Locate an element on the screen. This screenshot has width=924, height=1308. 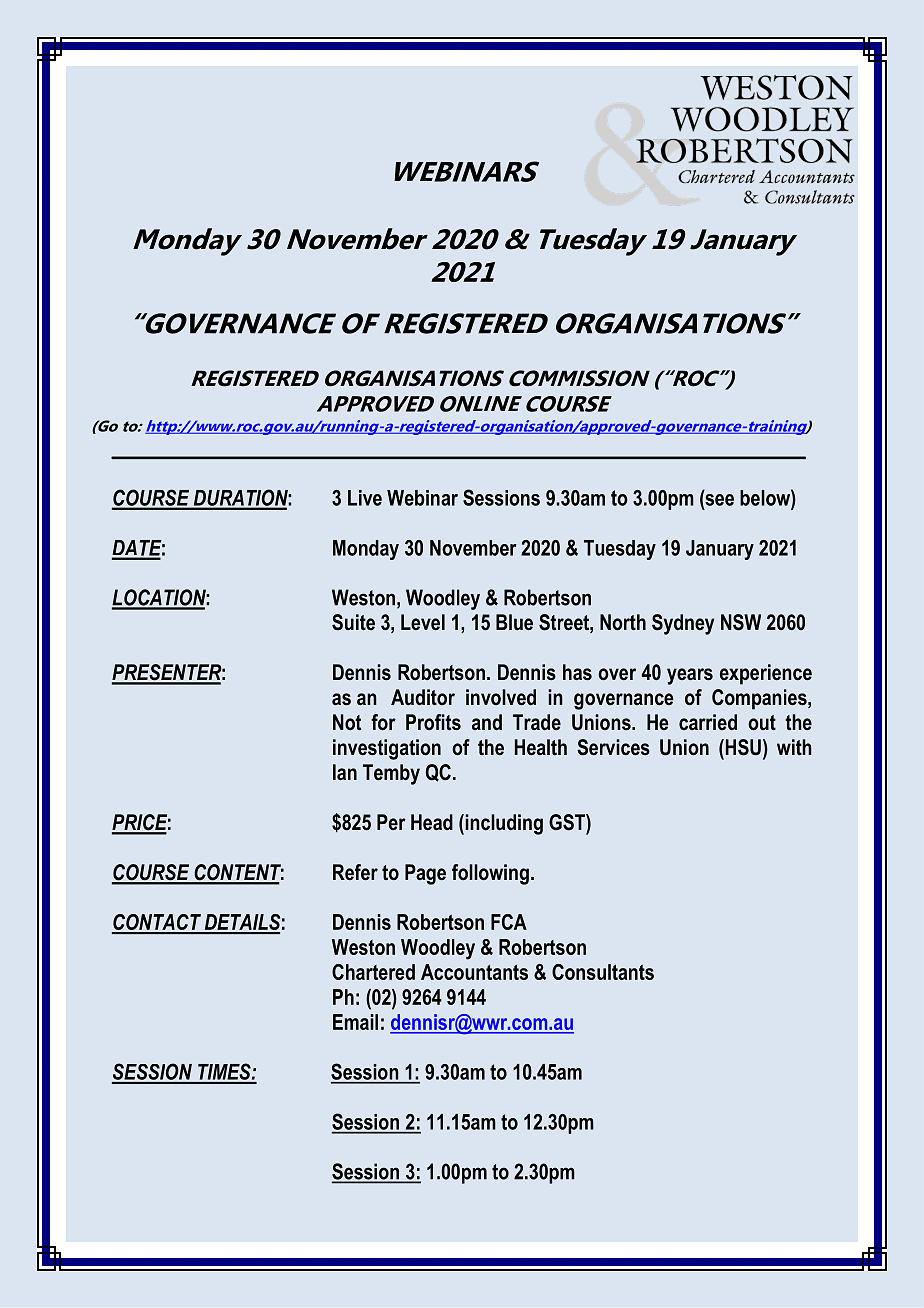
North is located at coordinates (623, 622).
